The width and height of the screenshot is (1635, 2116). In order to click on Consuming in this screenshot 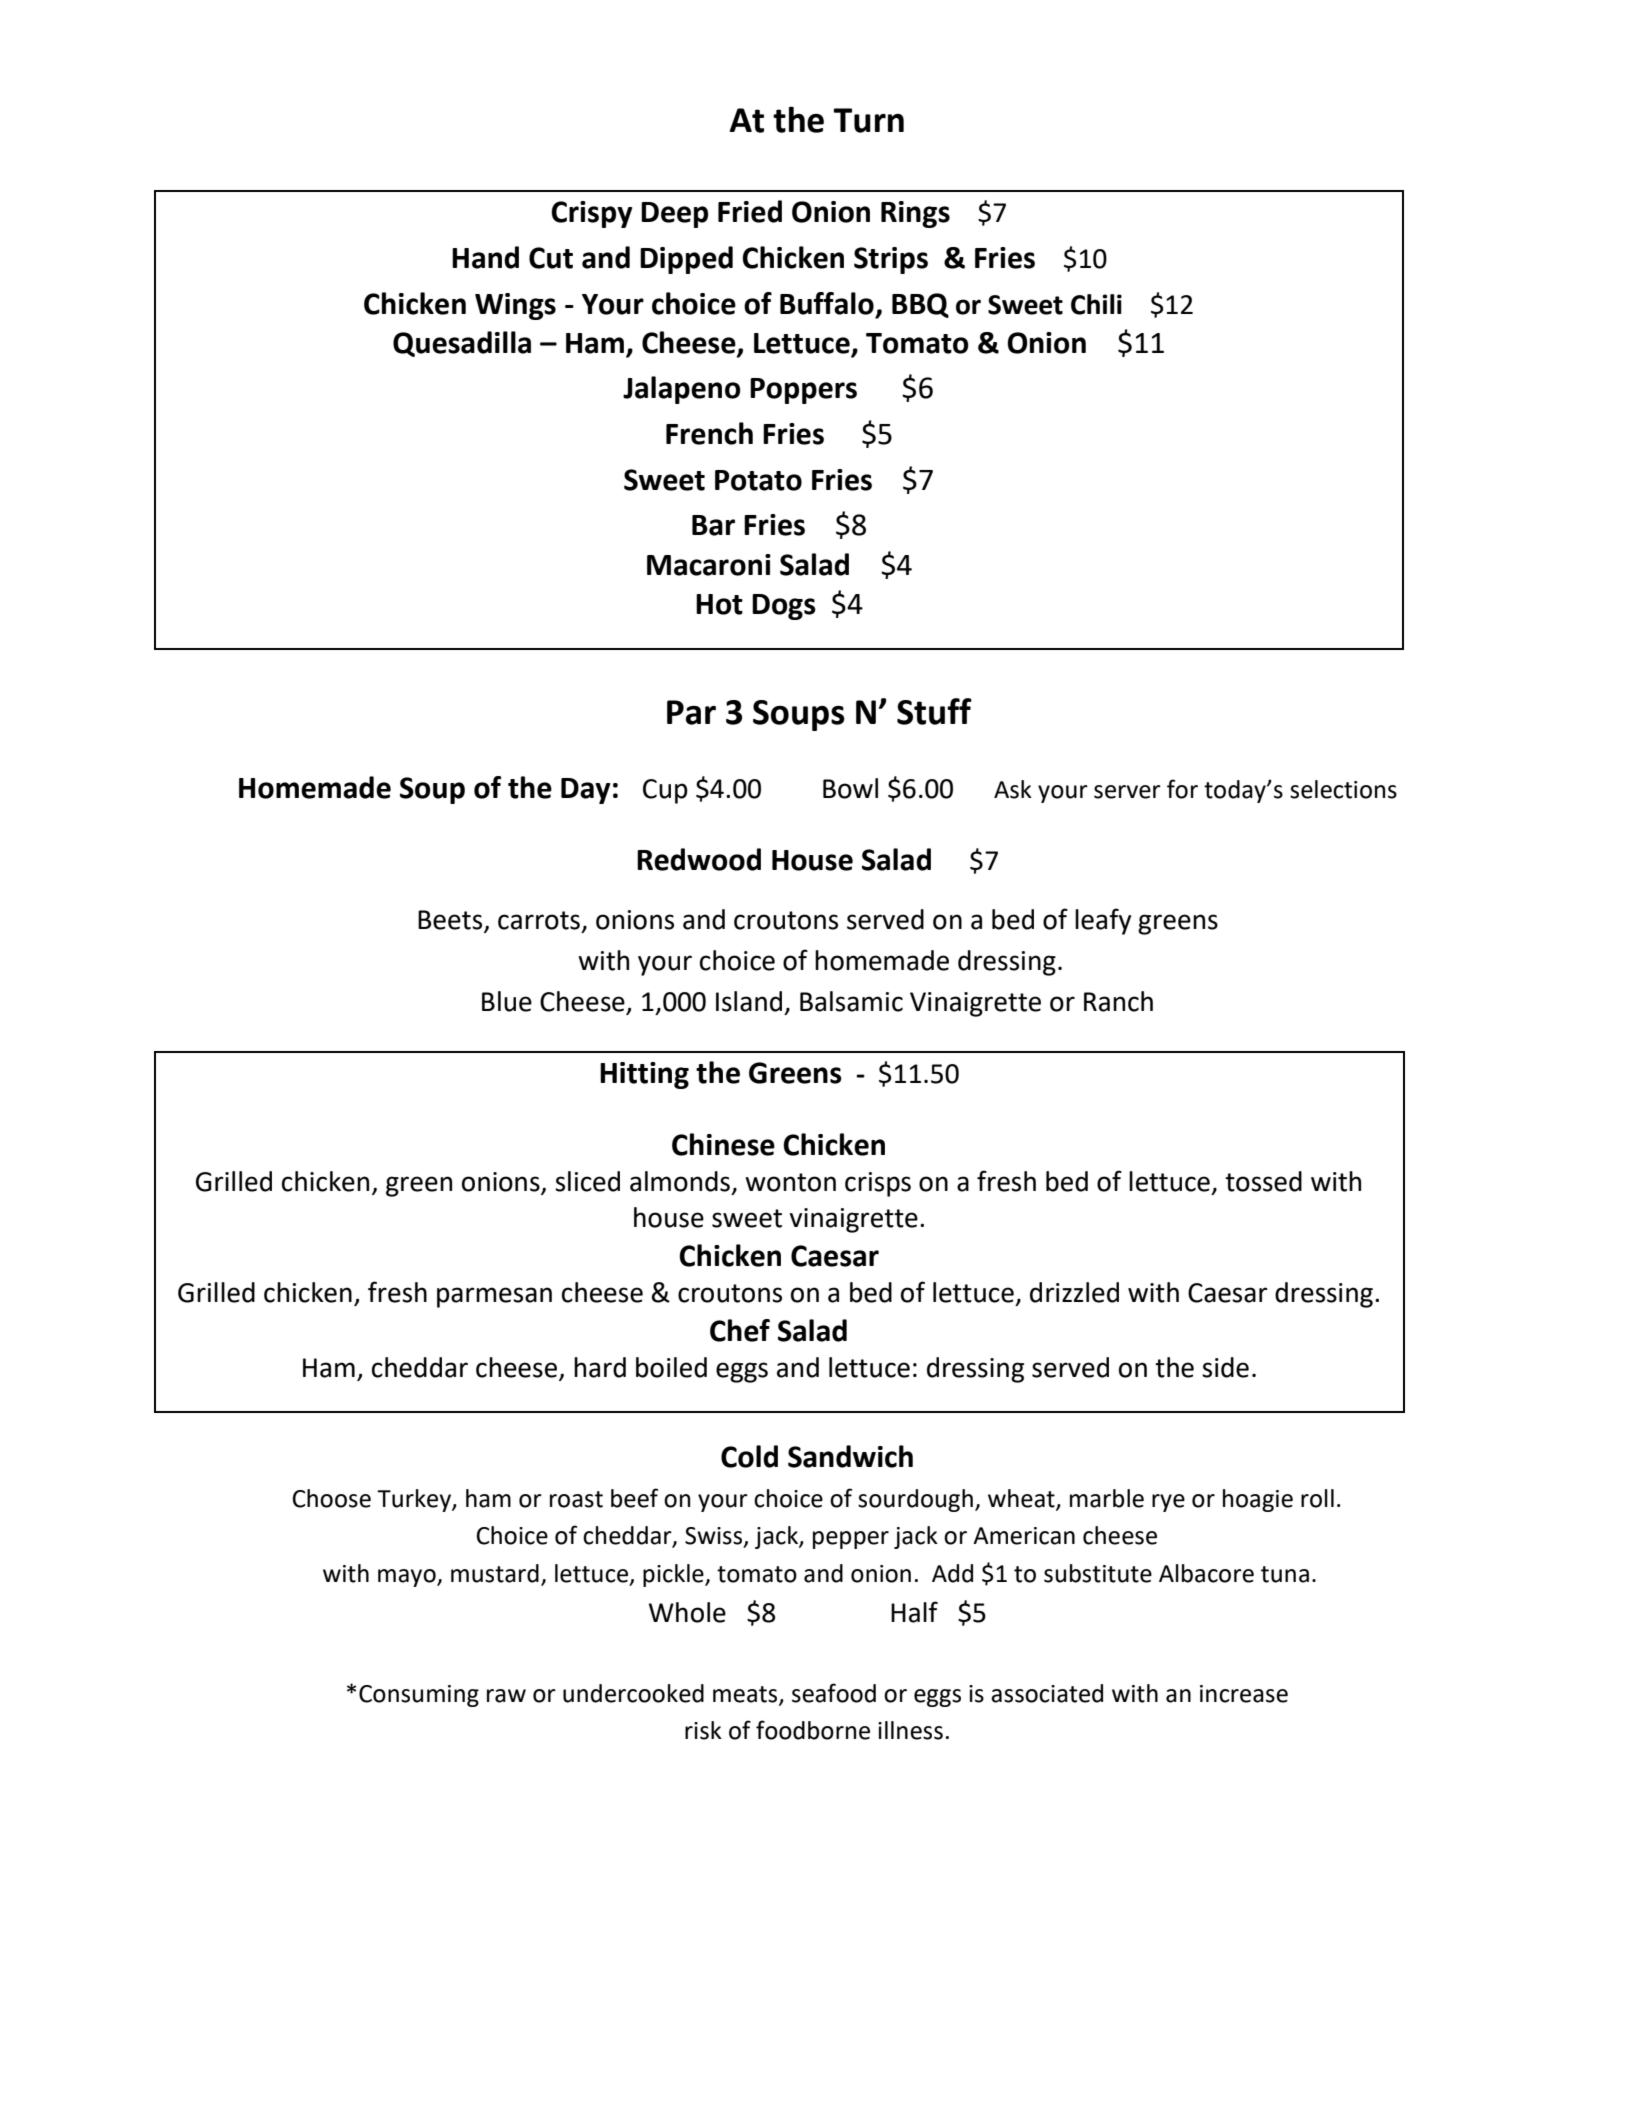, I will do `click(419, 1696)`.
